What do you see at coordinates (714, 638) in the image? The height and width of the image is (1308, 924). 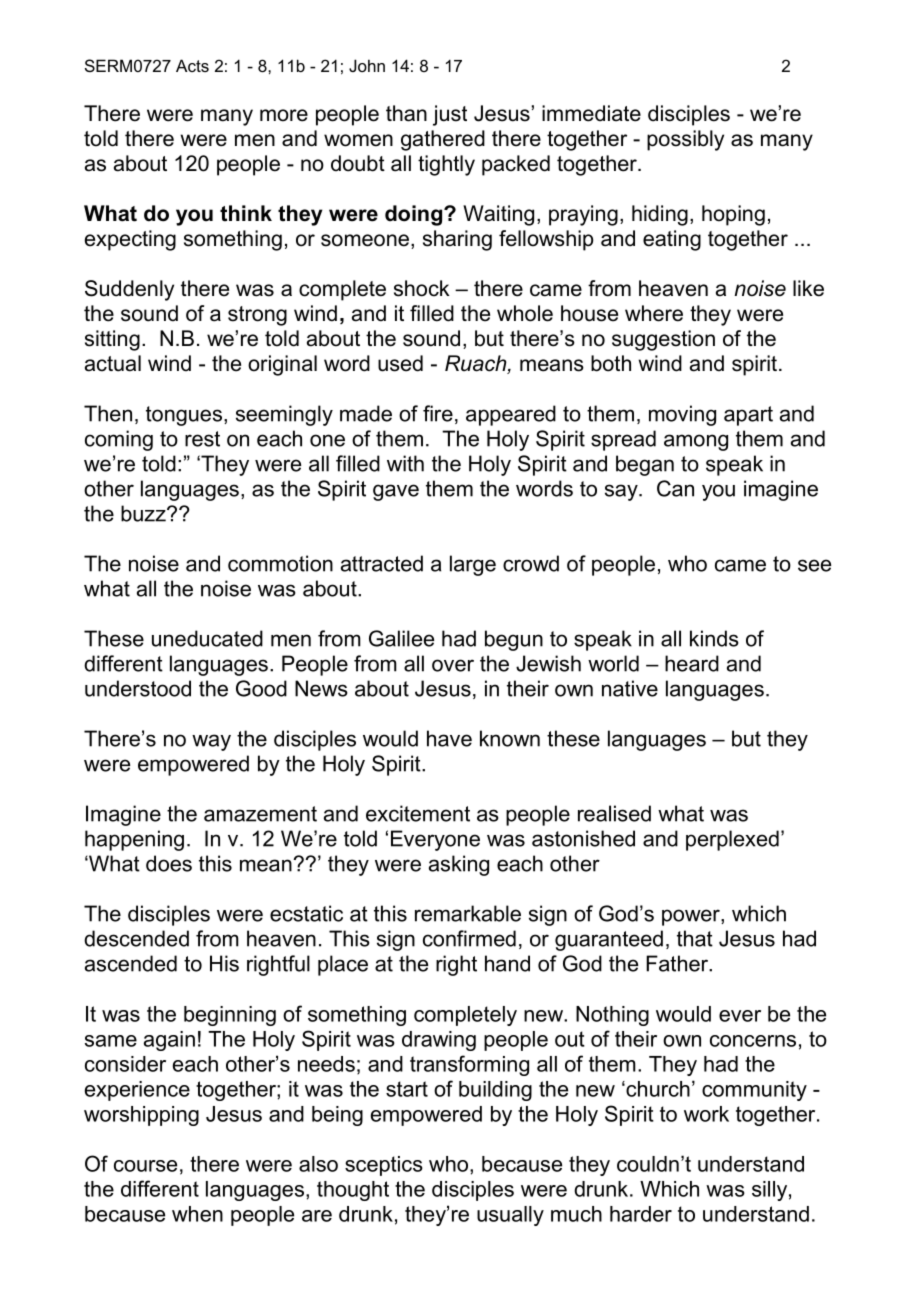 I see `kinds` at bounding box center [714, 638].
